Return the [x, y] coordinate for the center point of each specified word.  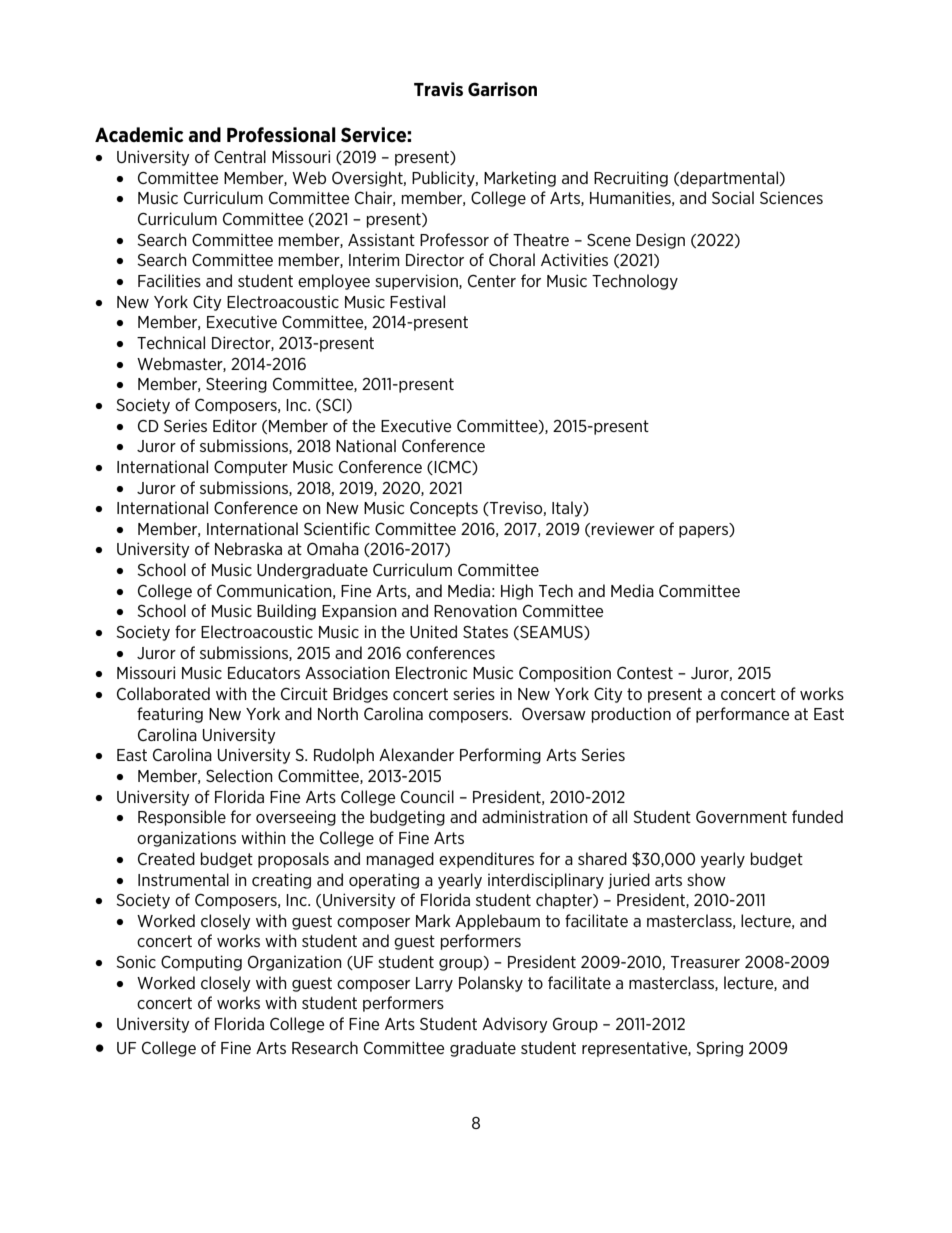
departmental [729, 179]
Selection [239, 775]
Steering [236, 385]
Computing [201, 963]
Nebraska [248, 548]
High [517, 592]
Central [240, 156]
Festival [417, 301]
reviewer [623, 528]
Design [660, 241]
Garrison [502, 89]
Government [741, 817]
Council [427, 796]
